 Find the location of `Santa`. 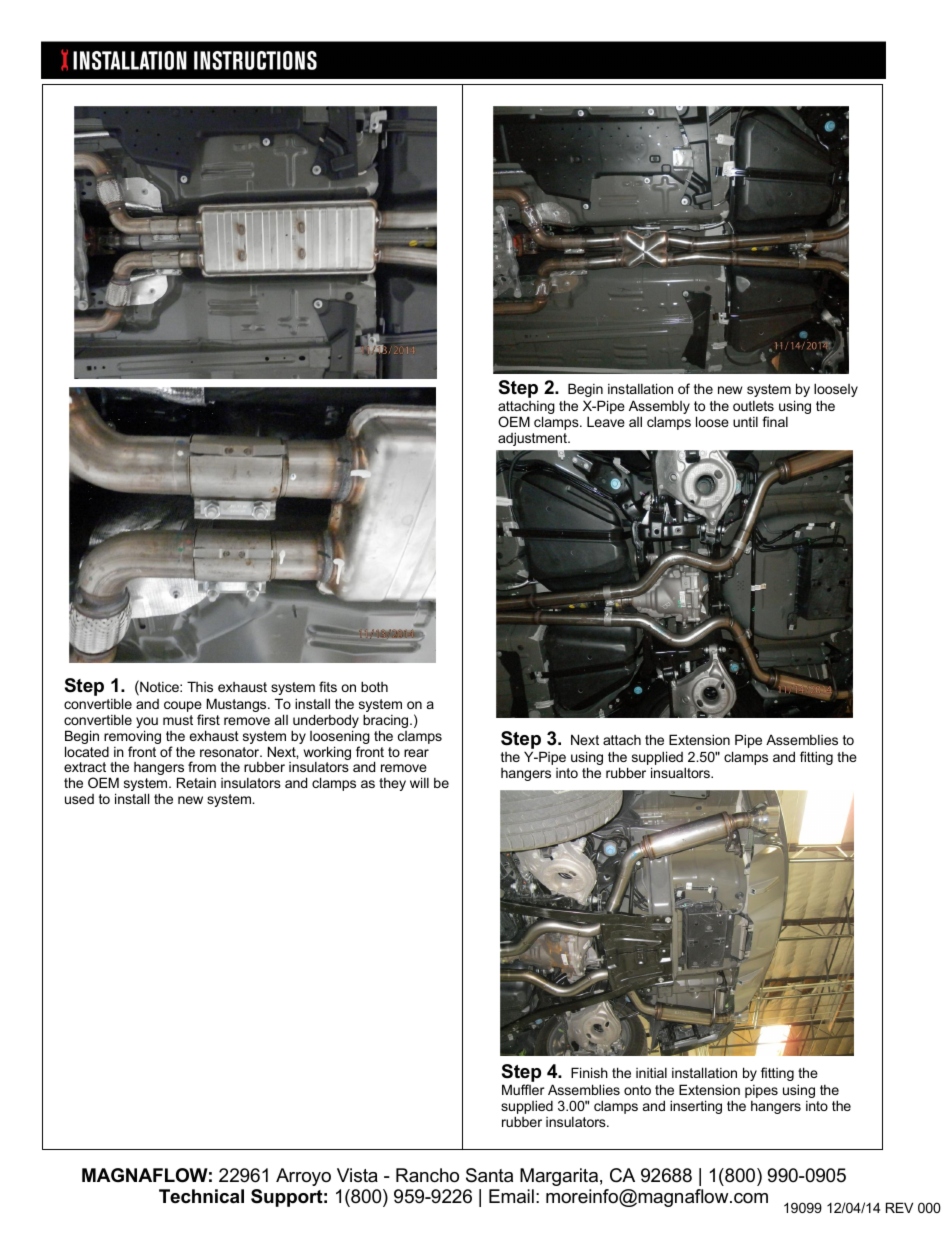

Santa is located at coordinates (489, 1175).
